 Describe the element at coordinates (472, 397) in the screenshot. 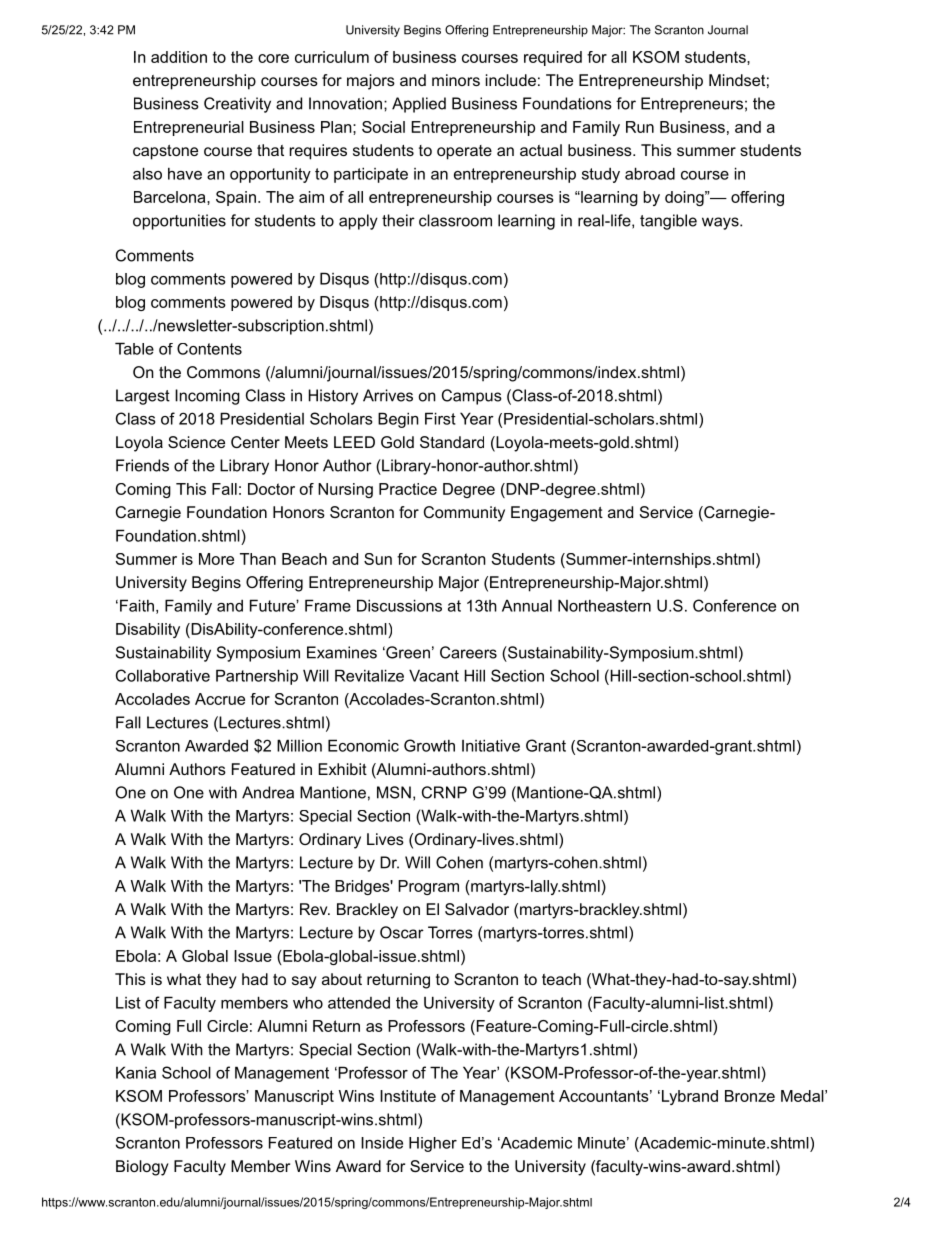

I see `Campus` at that location.
